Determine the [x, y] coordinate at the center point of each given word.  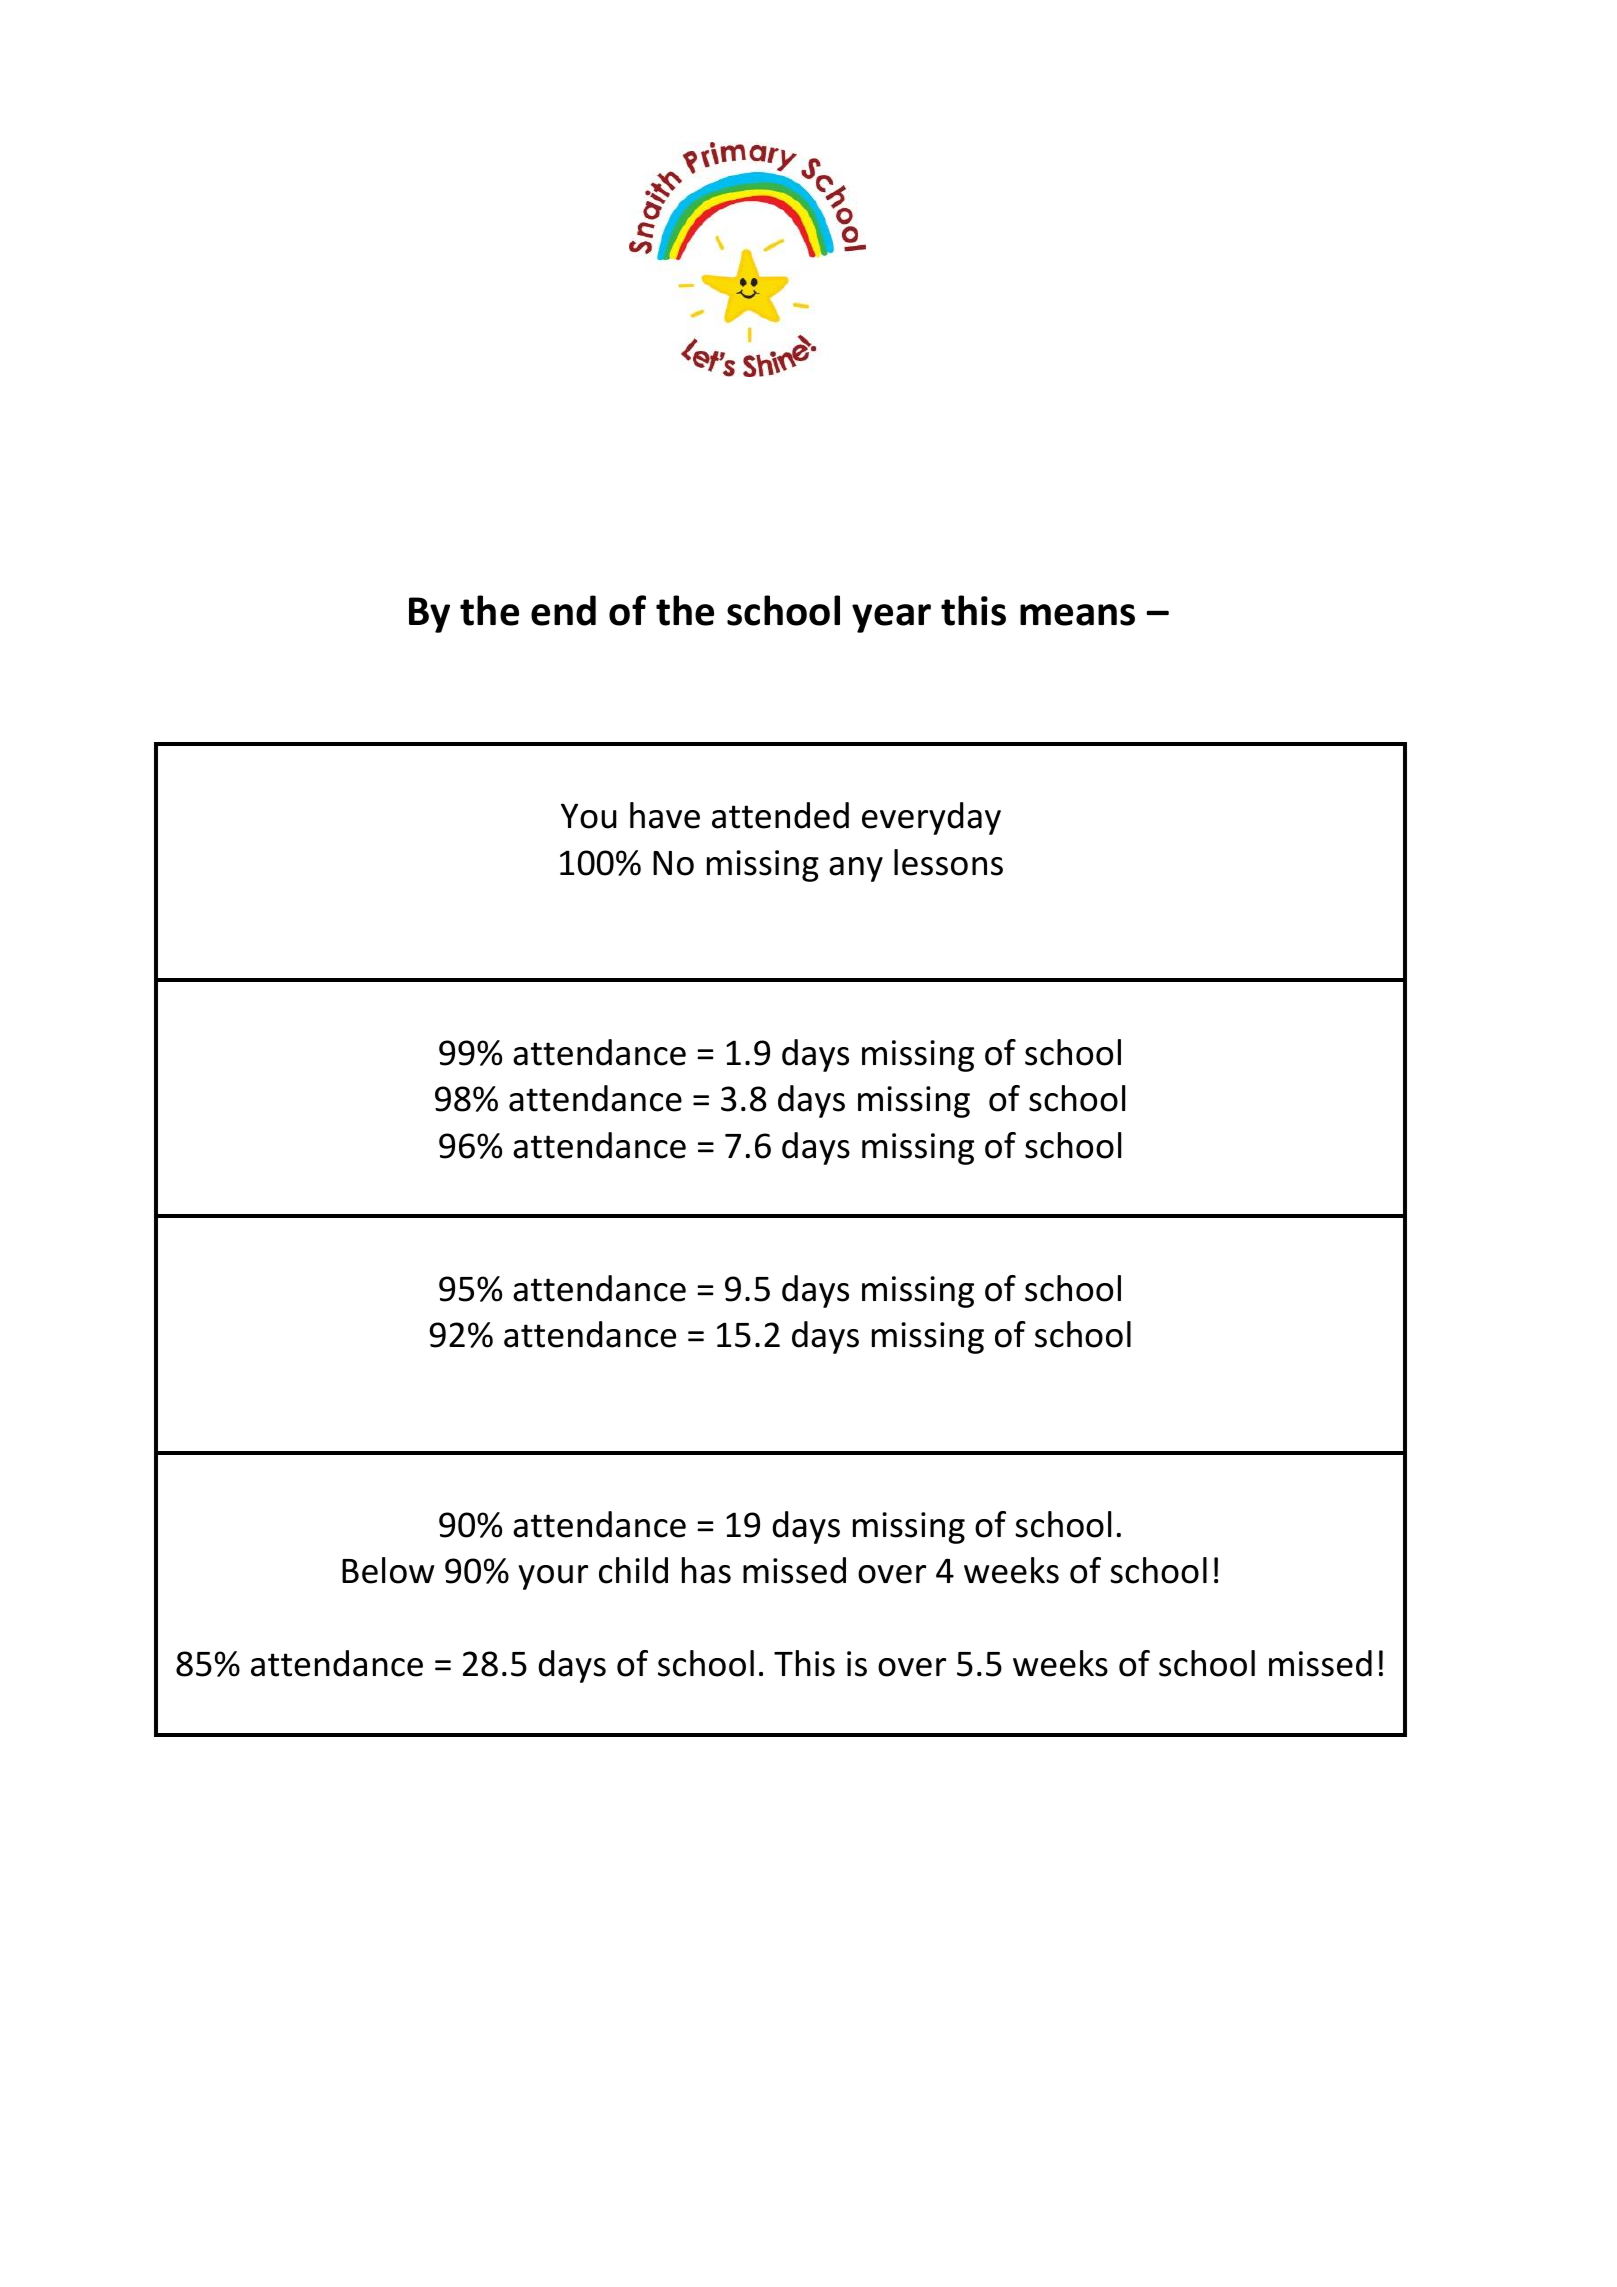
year [891, 618]
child [633, 1570]
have [665, 815]
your [553, 1577]
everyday [931, 818]
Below [388, 1570]
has [706, 1570]
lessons [948, 862]
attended [780, 815]
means [1077, 615]
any [856, 869]
